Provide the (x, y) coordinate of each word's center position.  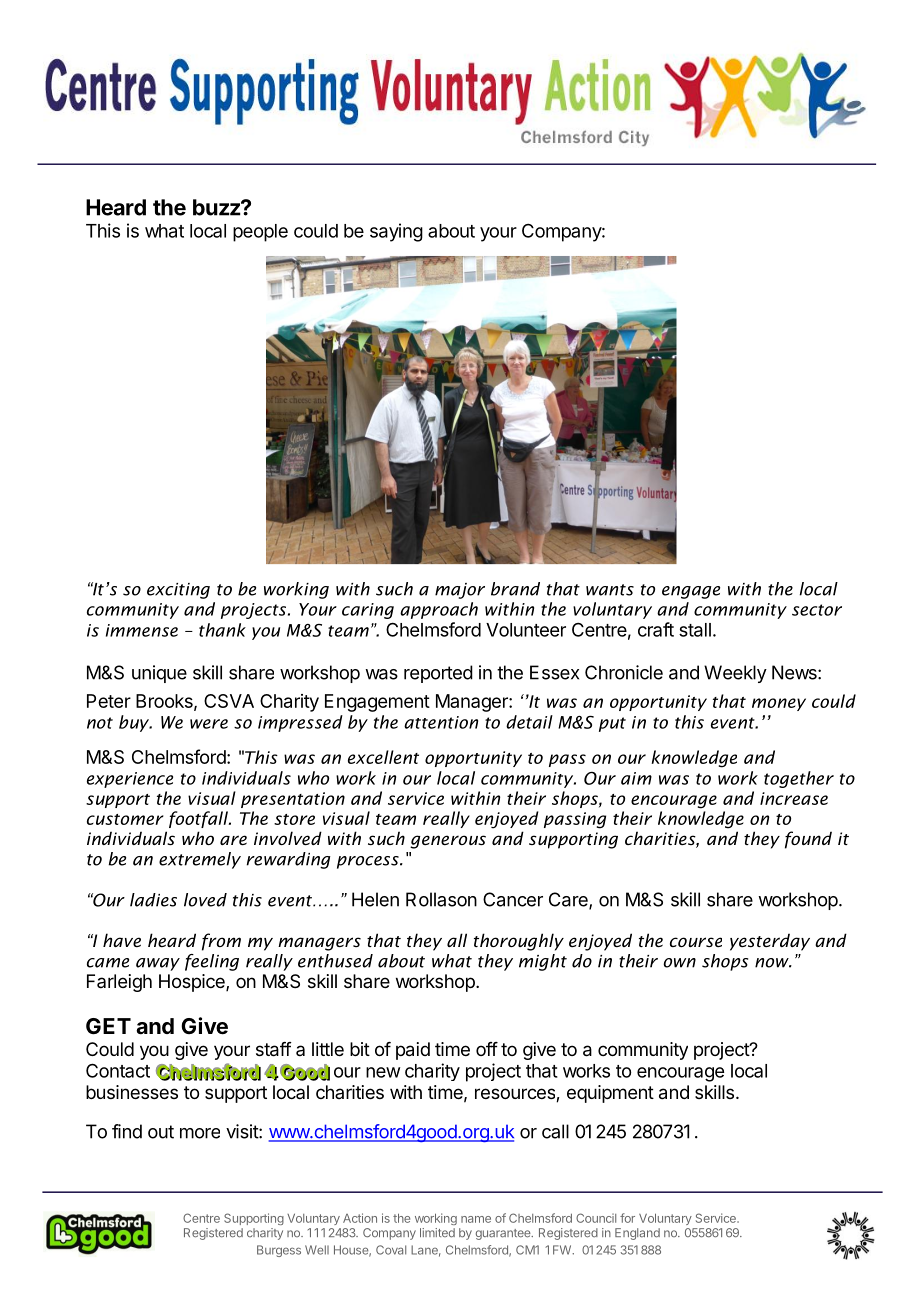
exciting (178, 591)
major (460, 591)
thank (222, 630)
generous (448, 842)
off (487, 1049)
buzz (217, 207)
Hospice (193, 983)
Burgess (279, 1251)
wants (610, 590)
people (260, 233)
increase (794, 798)
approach (439, 610)
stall (695, 630)
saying (396, 232)
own (679, 963)
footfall (199, 819)
